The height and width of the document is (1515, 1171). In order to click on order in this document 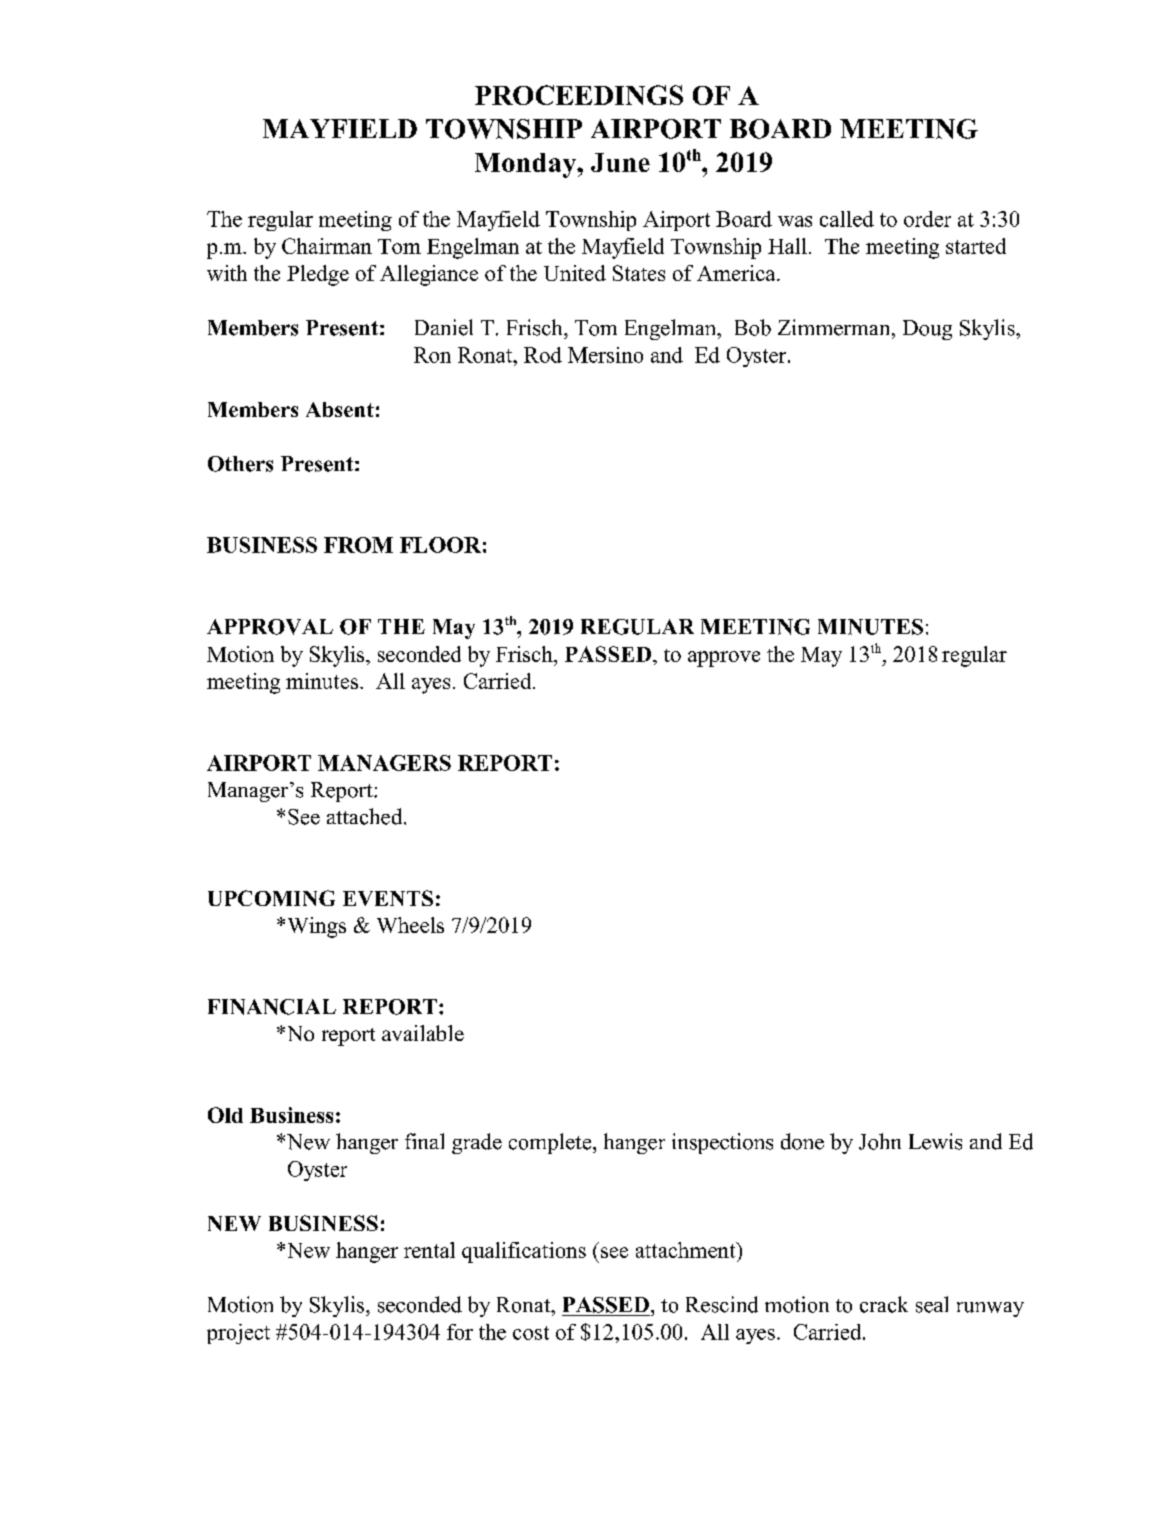, I will do `click(927, 219)`.
